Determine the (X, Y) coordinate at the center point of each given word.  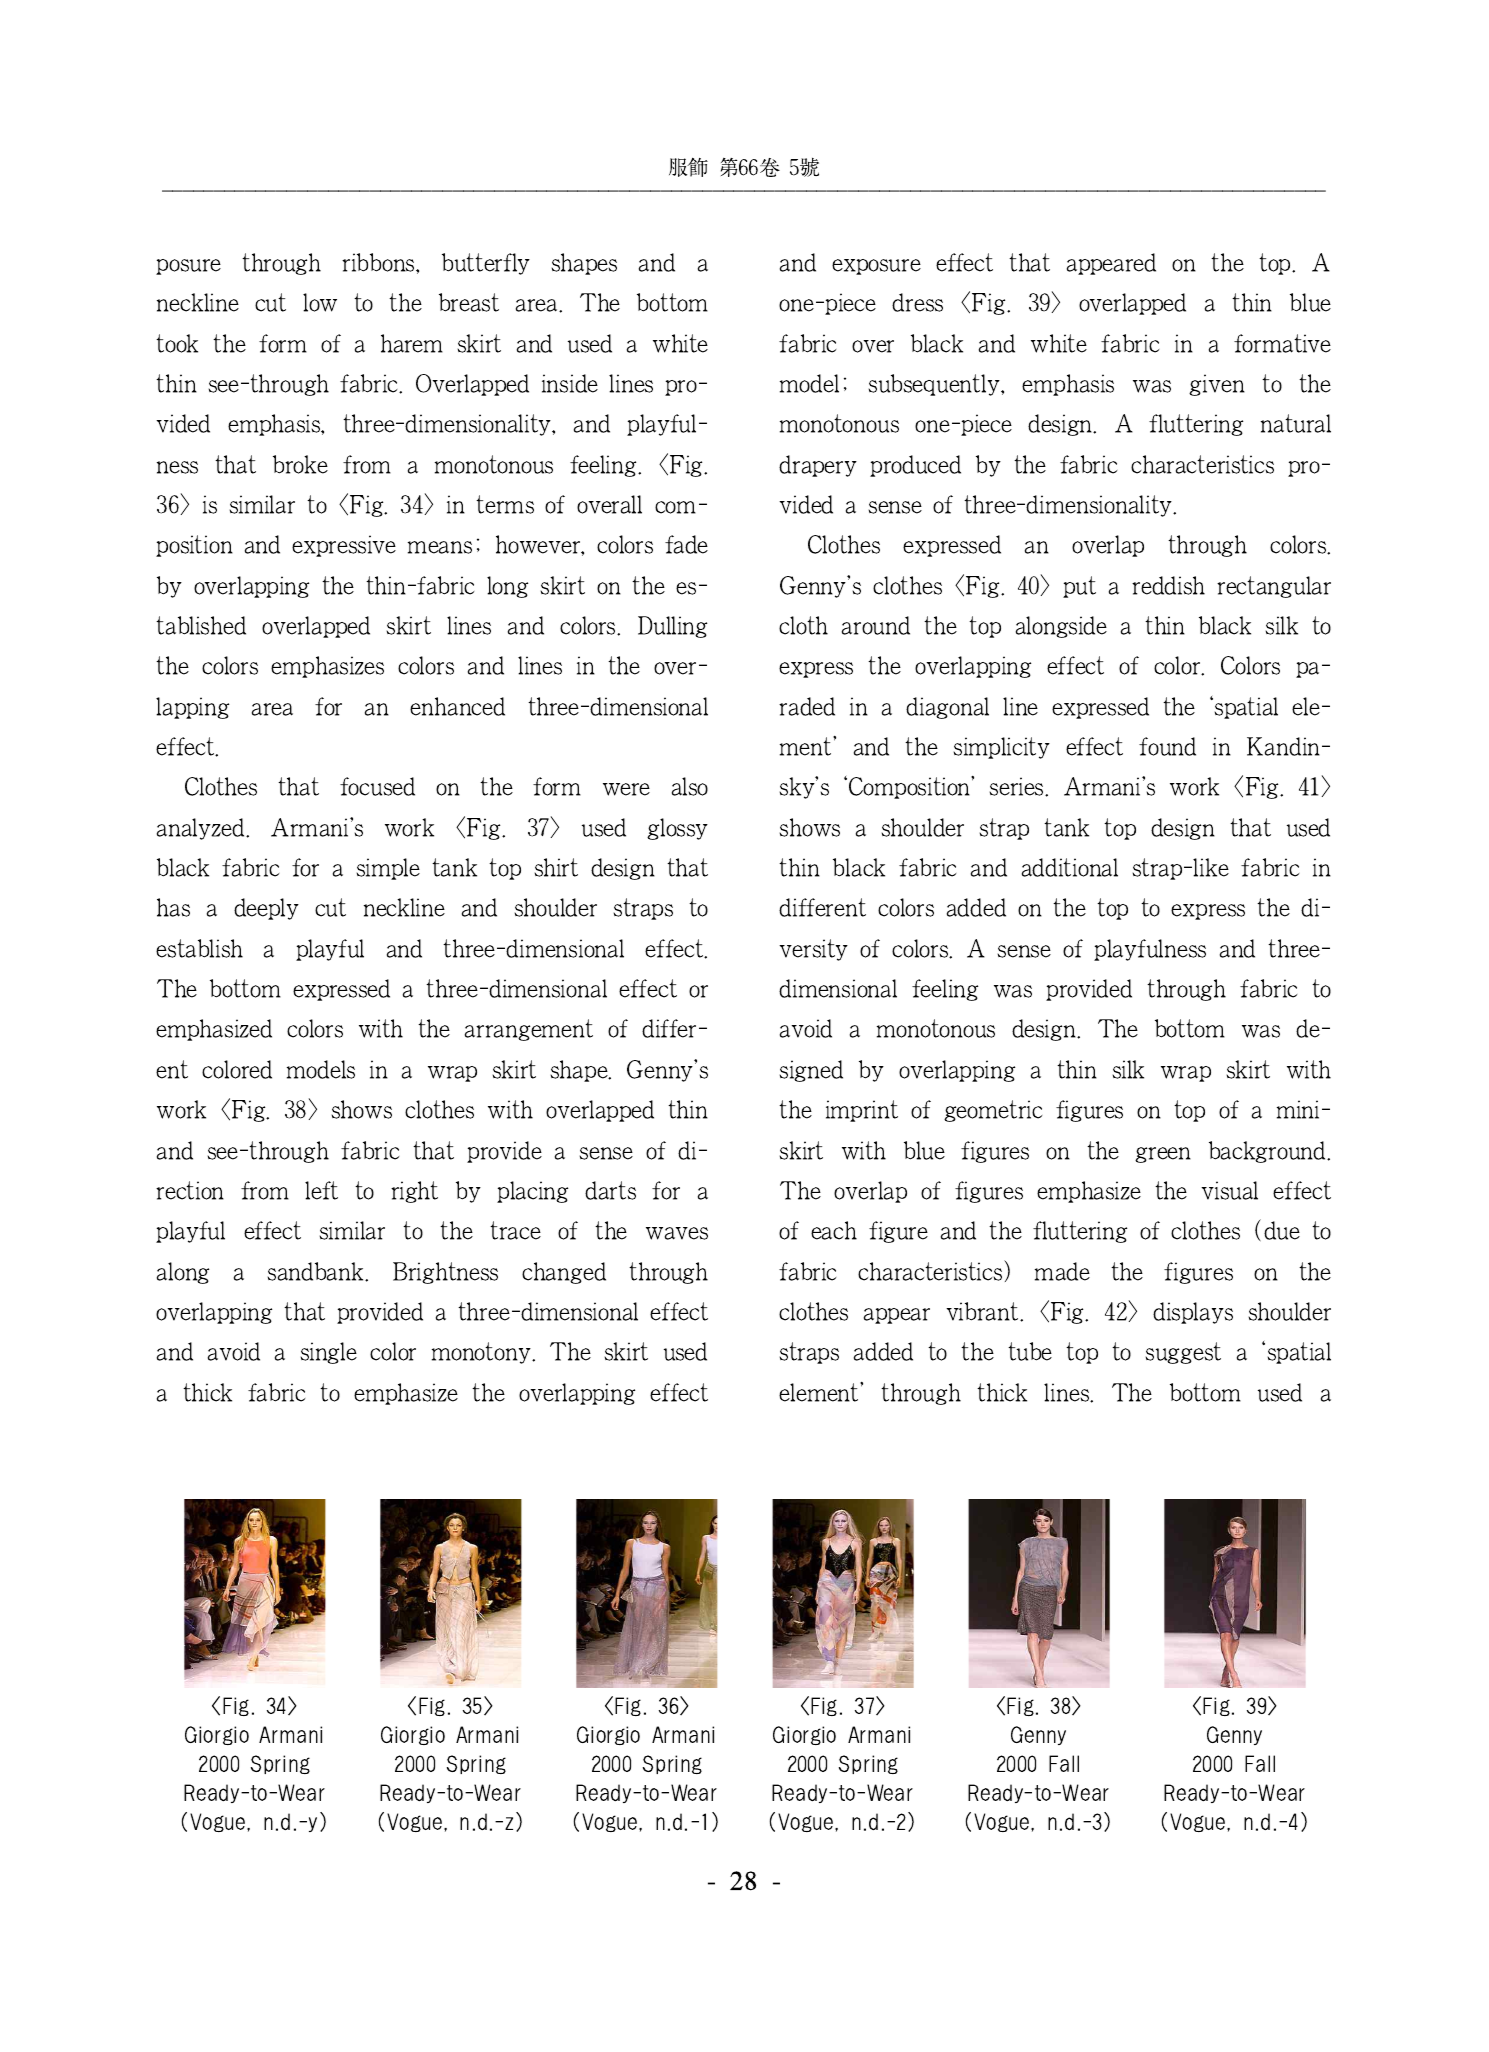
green (1163, 1155)
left (321, 1190)
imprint (871, 1111)
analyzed (203, 829)
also (690, 786)
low (320, 302)
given (1217, 385)
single (336, 1353)
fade (686, 544)
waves (677, 1233)
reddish (1168, 585)
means (444, 546)
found (1167, 746)
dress (917, 302)
